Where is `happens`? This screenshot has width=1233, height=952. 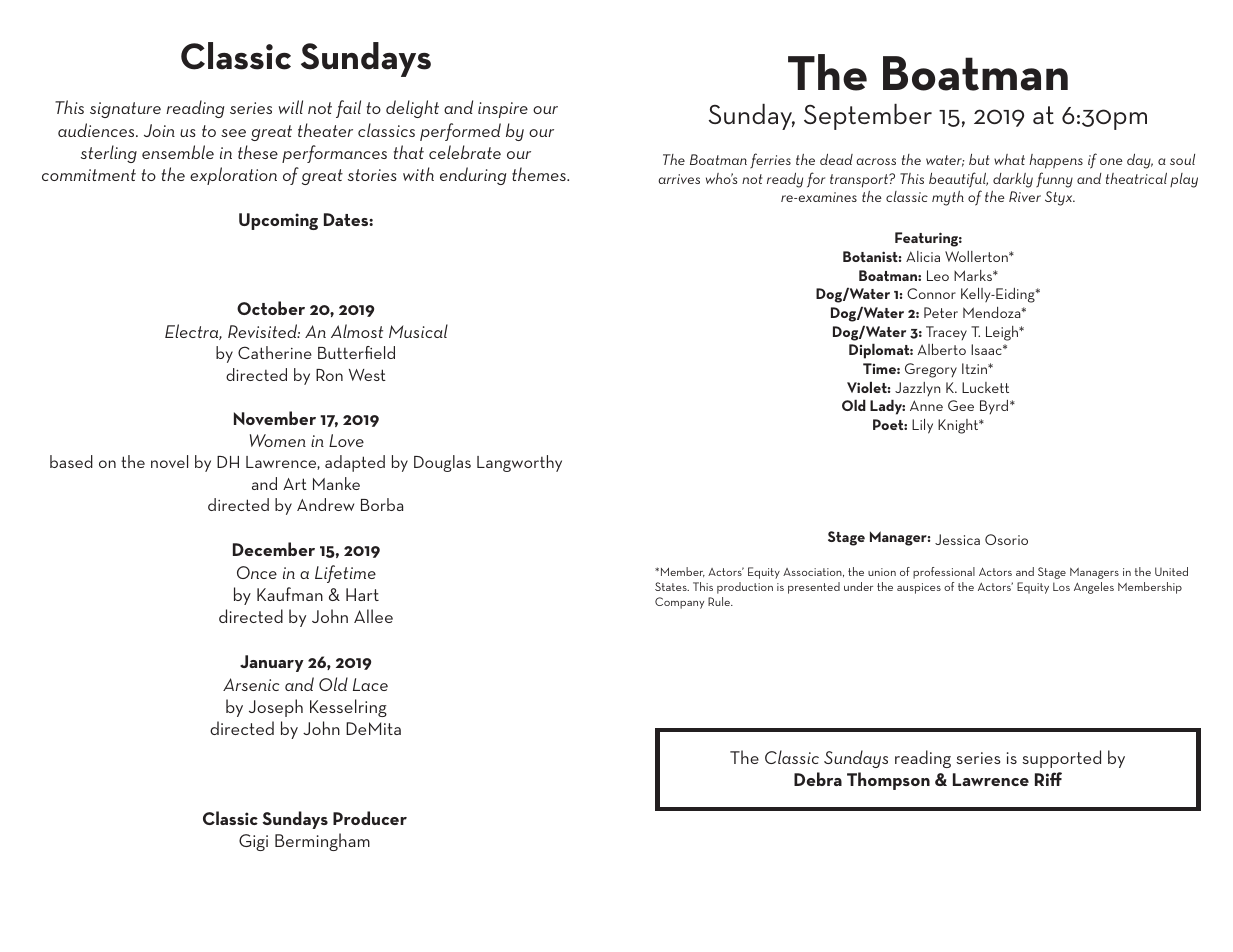
happens is located at coordinates (1056, 161).
